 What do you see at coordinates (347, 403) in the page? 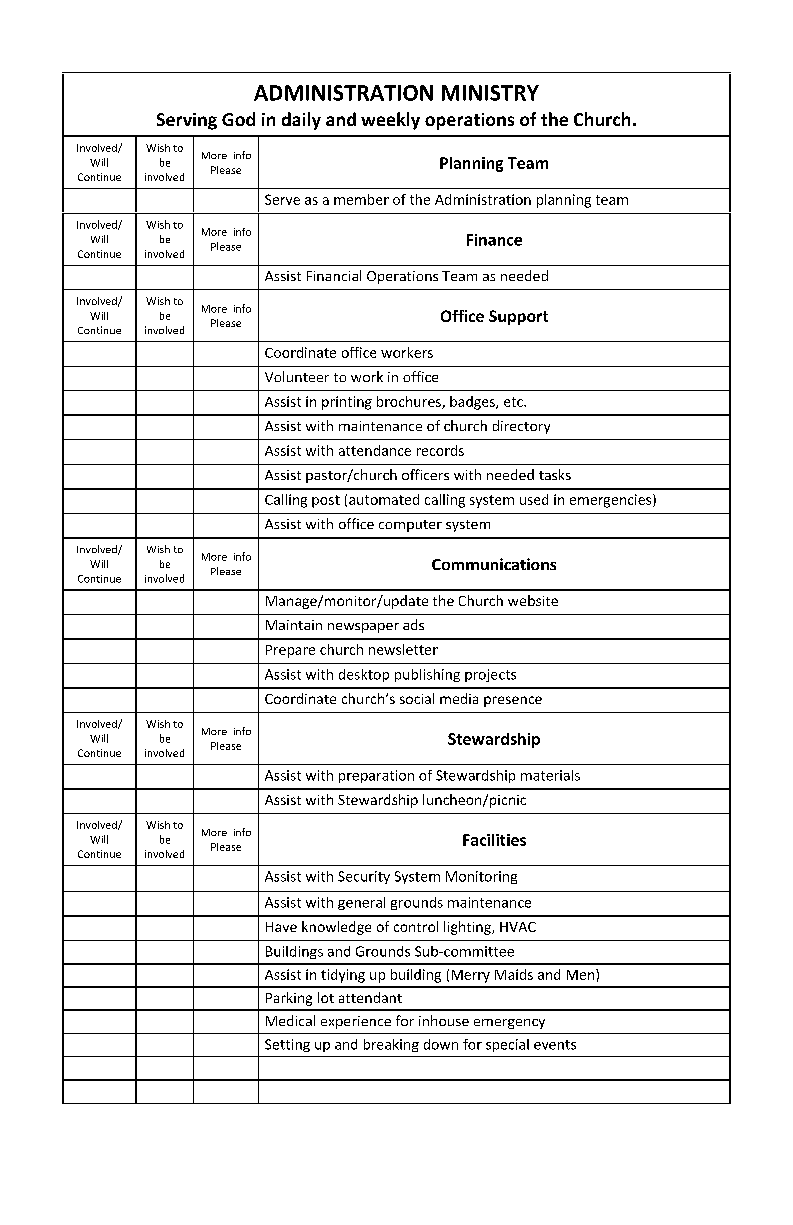
I see `printing` at bounding box center [347, 403].
